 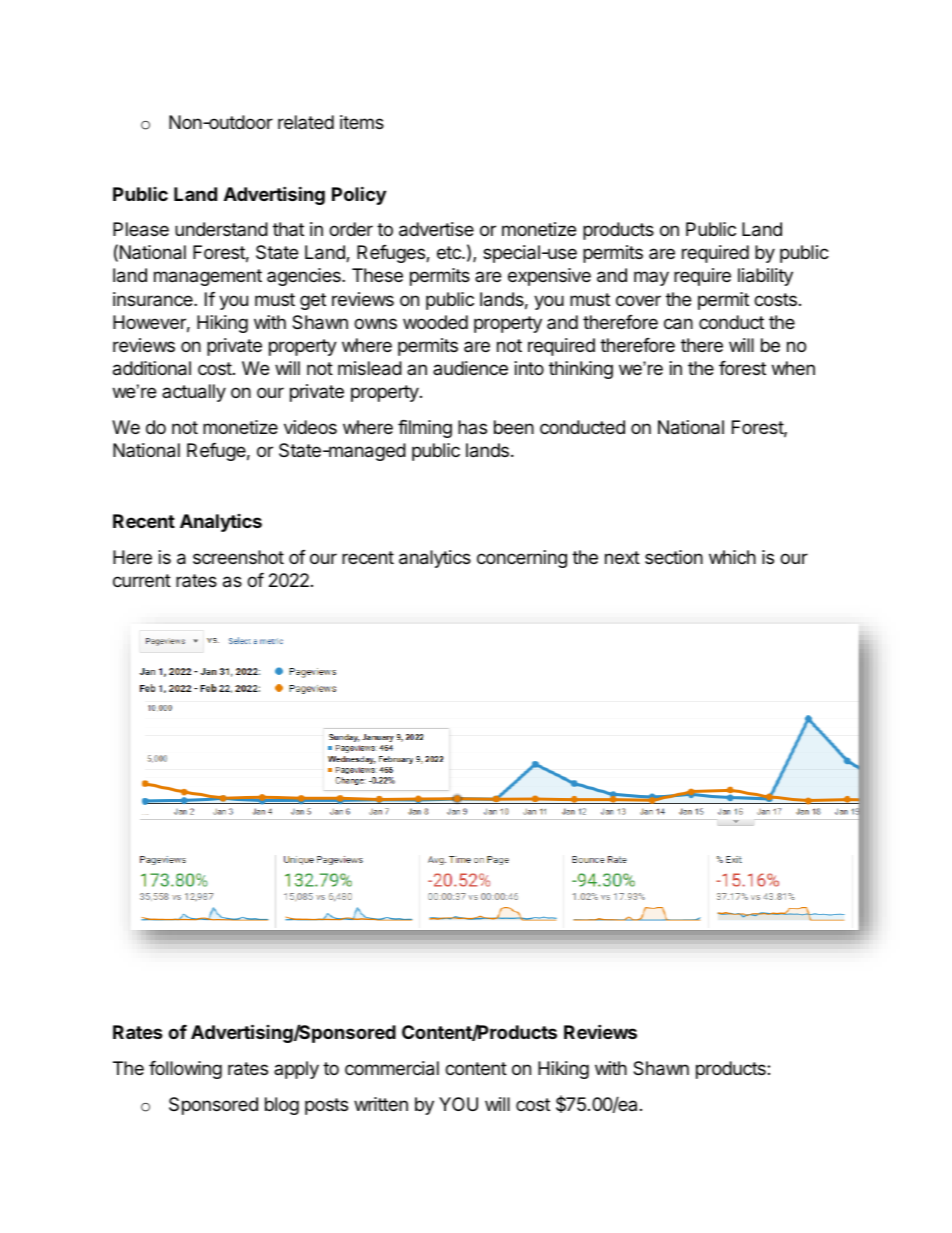 What do you see at coordinates (522, 559) in the screenshot?
I see `concerning` at bounding box center [522, 559].
